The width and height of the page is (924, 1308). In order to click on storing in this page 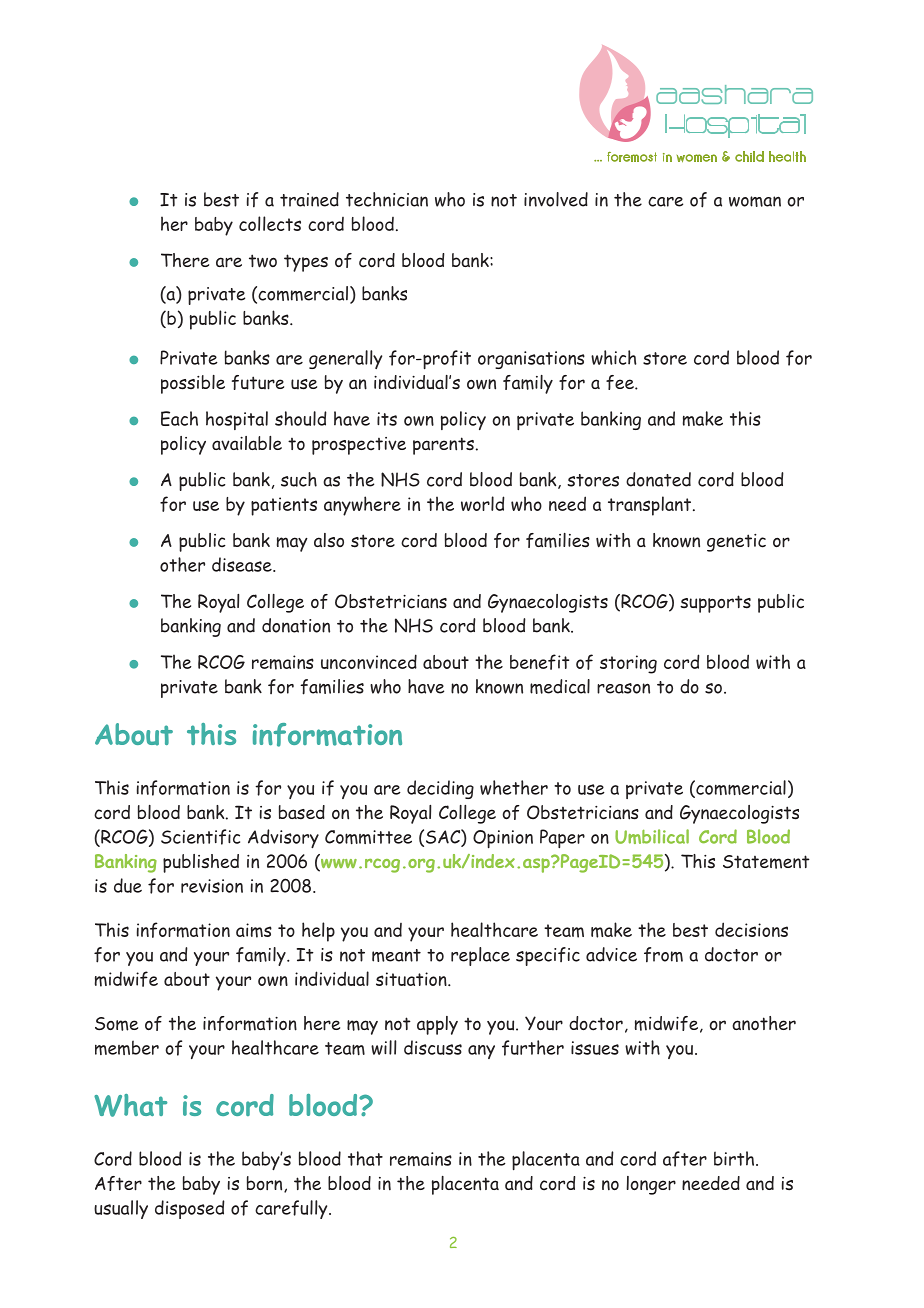, I will do `click(628, 664)`.
